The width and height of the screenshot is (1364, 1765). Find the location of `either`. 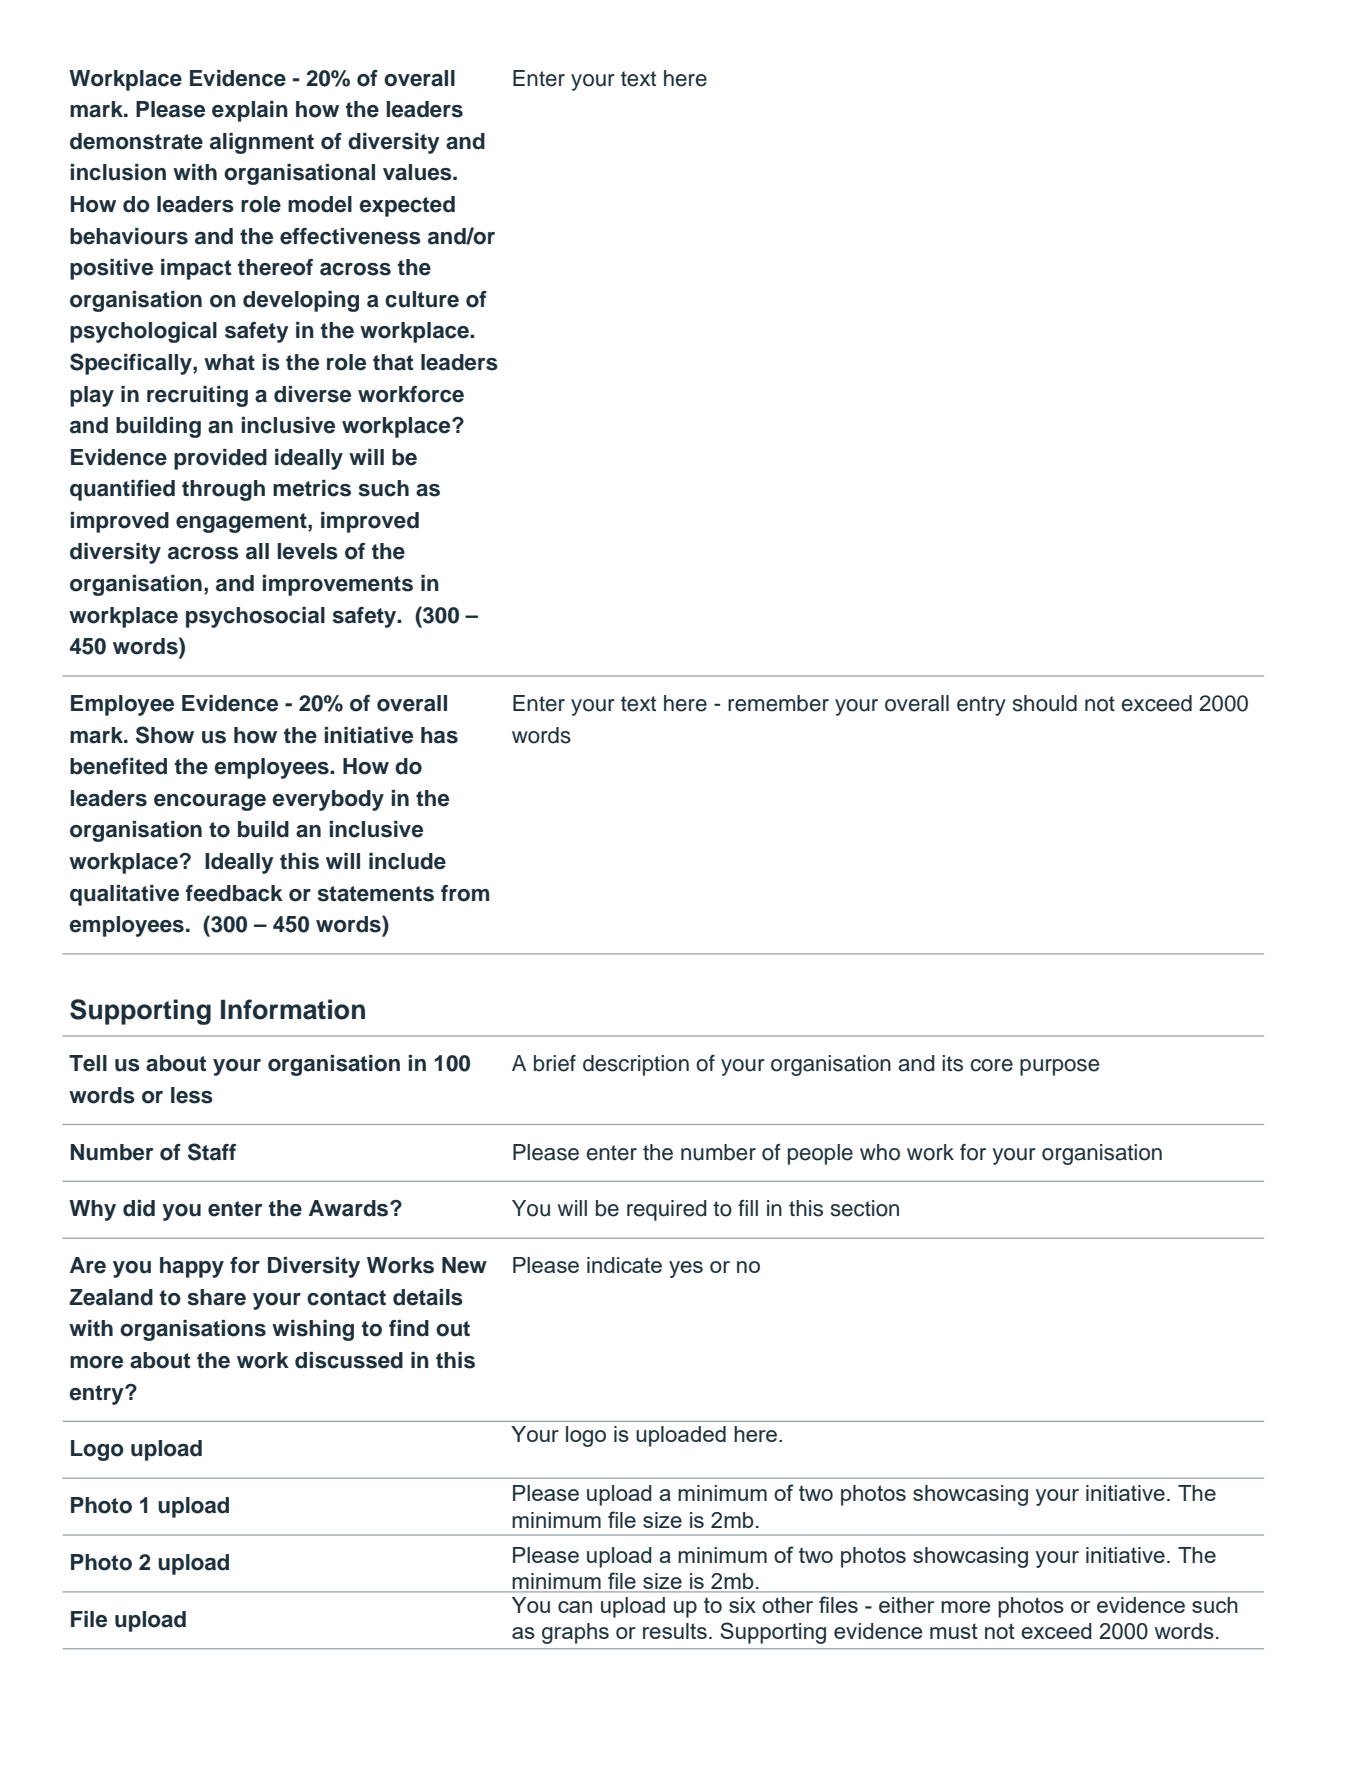

either is located at coordinates (906, 1605).
